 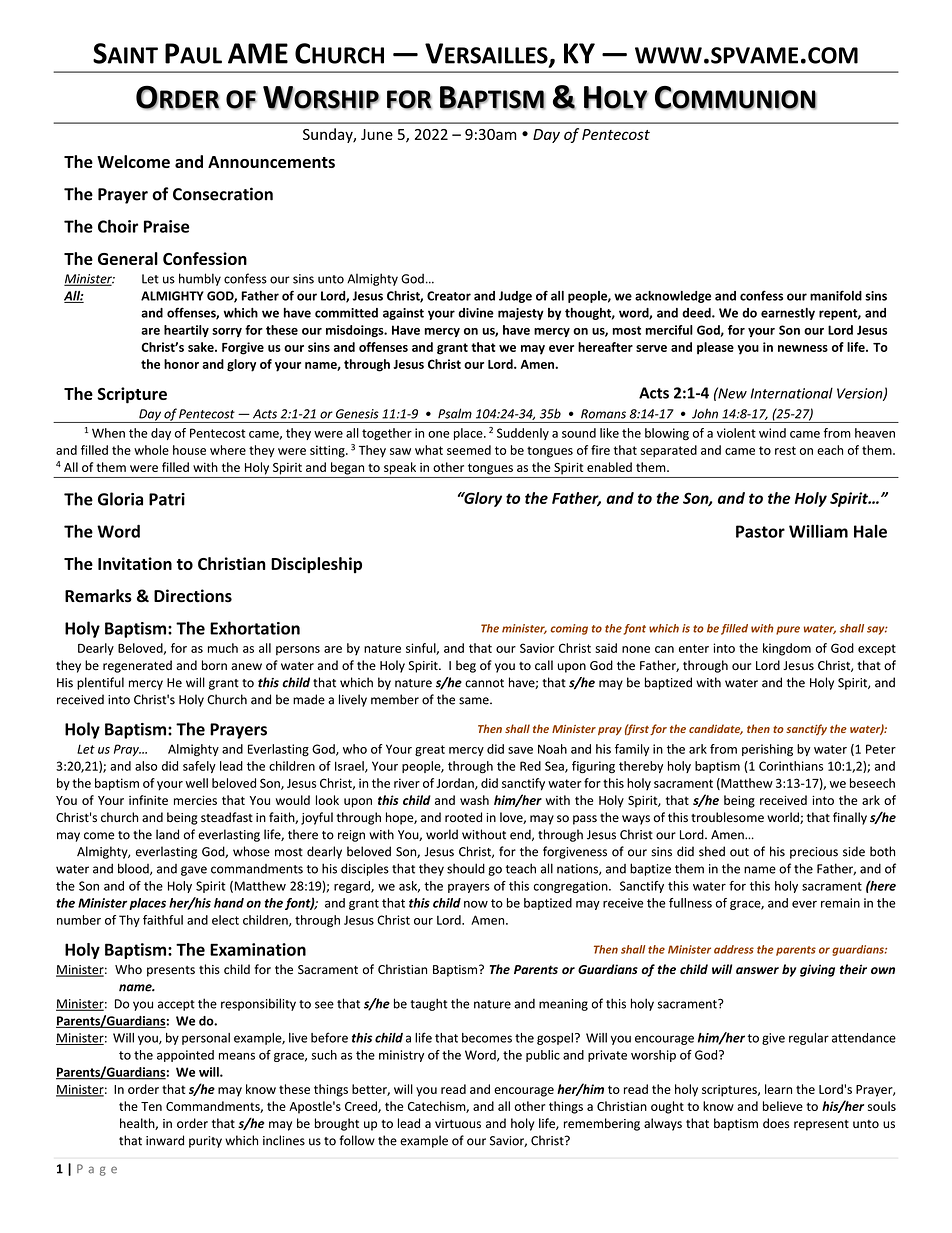 What do you see at coordinates (165, 1140) in the screenshot?
I see `inward` at bounding box center [165, 1140].
